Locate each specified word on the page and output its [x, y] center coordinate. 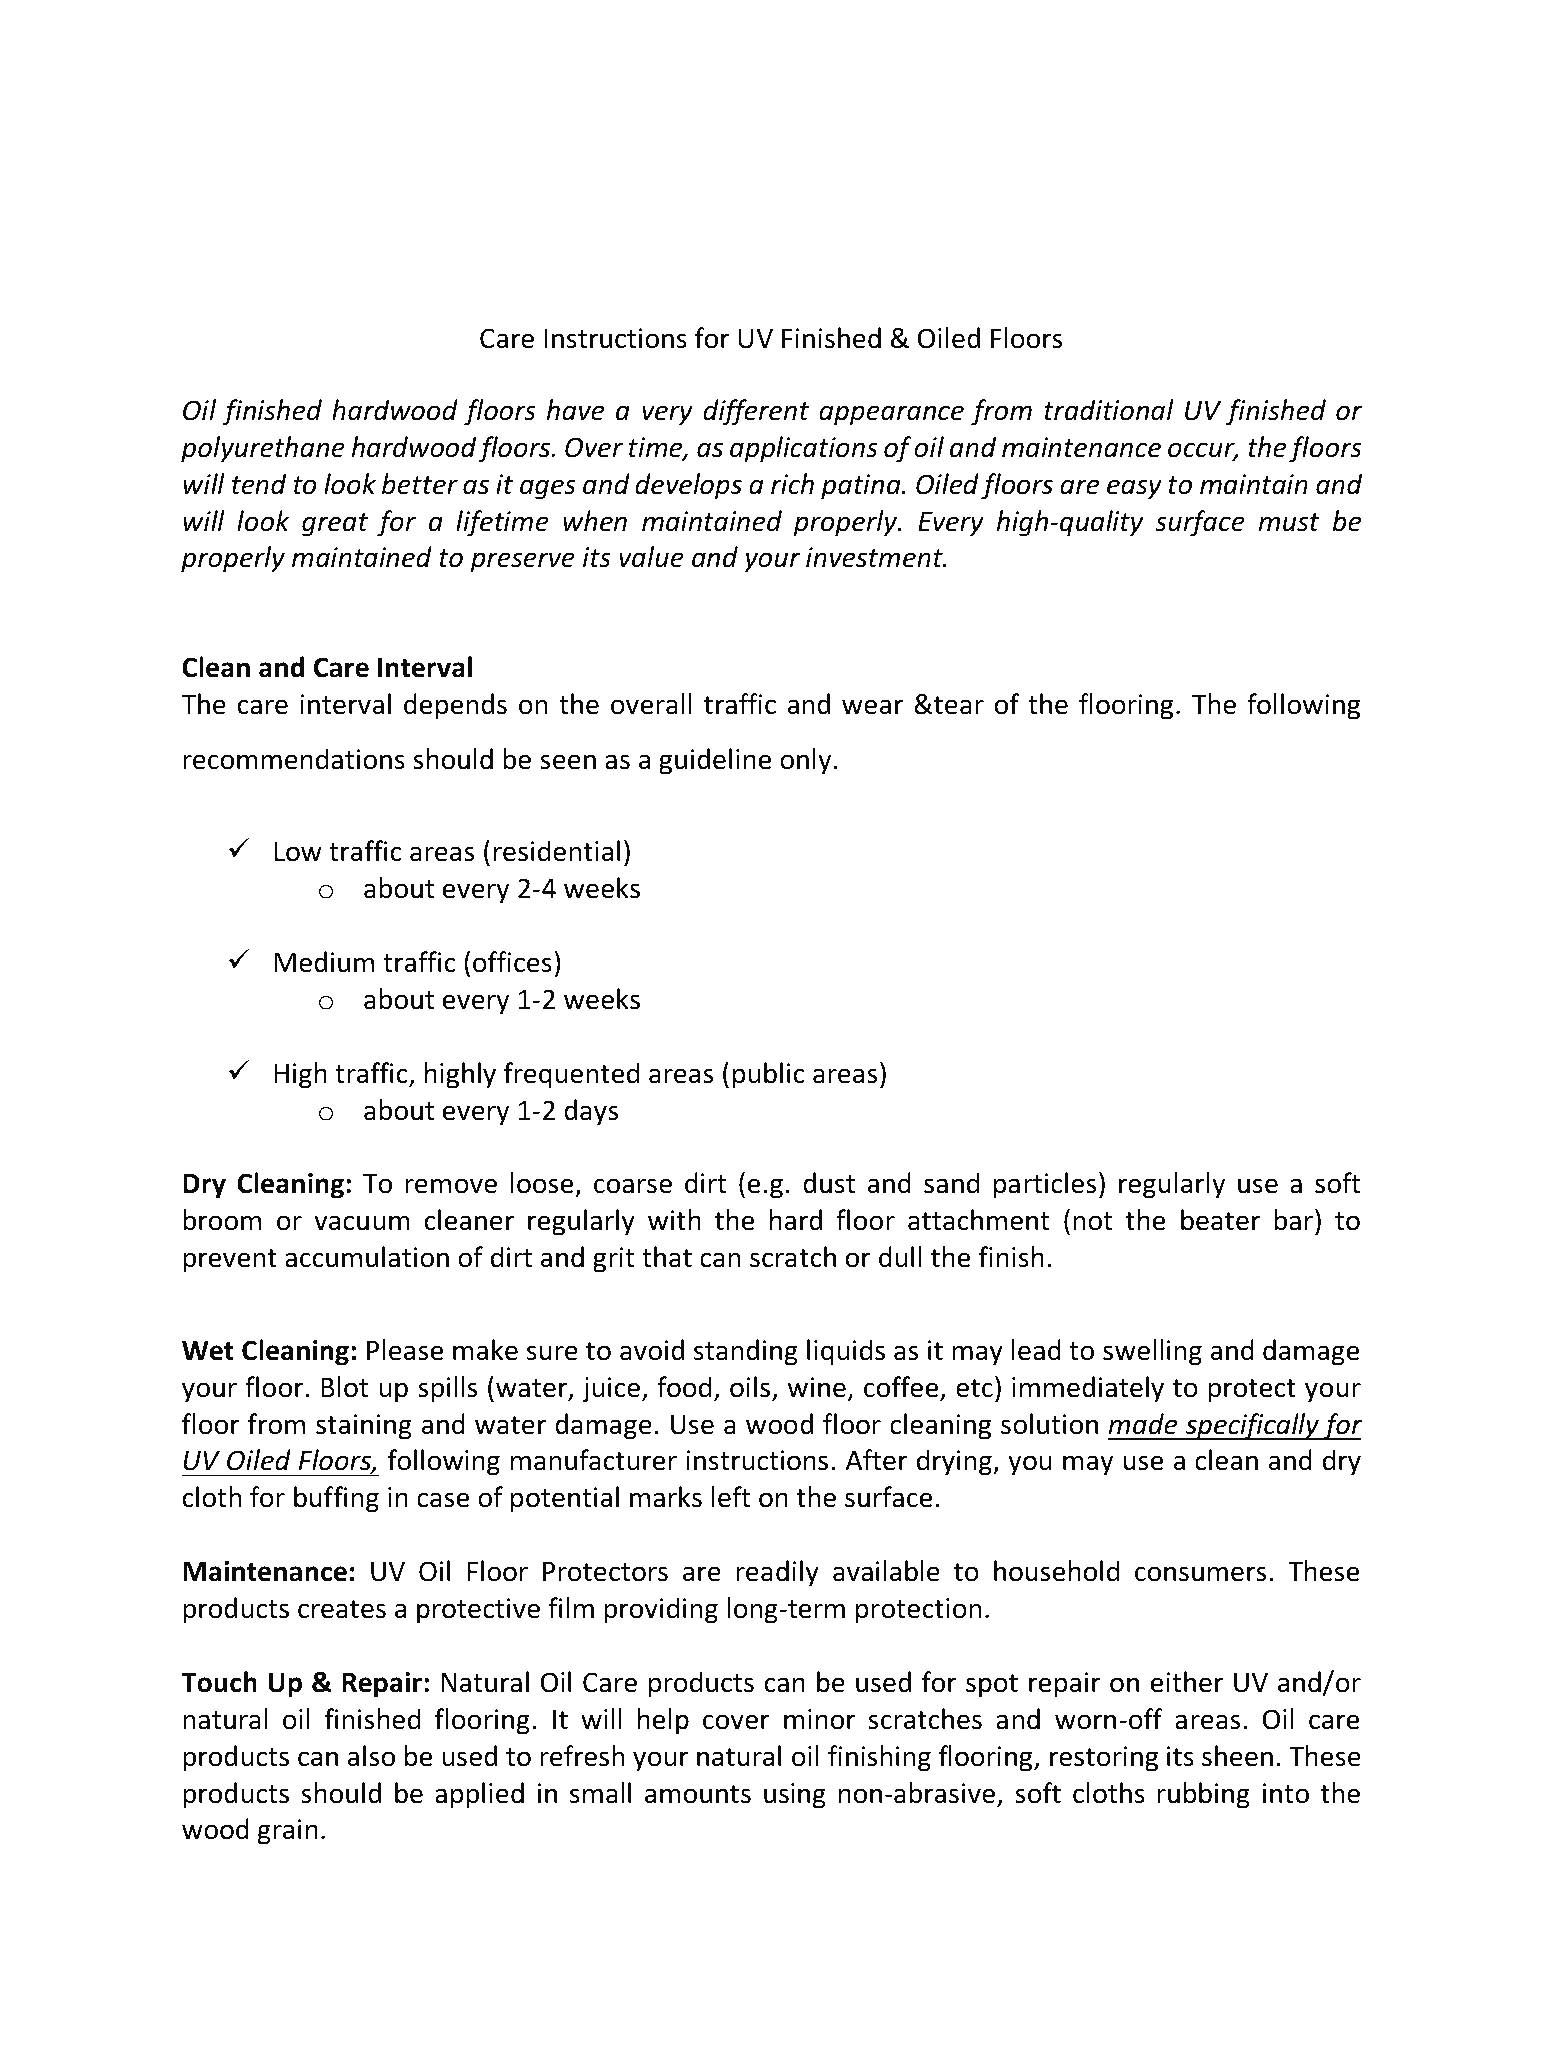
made [1142, 1424]
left [731, 1497]
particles [1045, 1185]
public [769, 1075]
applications [804, 449]
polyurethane [263, 449]
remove [451, 1186]
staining [364, 1427]
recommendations [294, 759]
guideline [715, 761]
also [371, 1756]
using [795, 1796]
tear [958, 705]
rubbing [1203, 1795]
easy [1134, 489]
